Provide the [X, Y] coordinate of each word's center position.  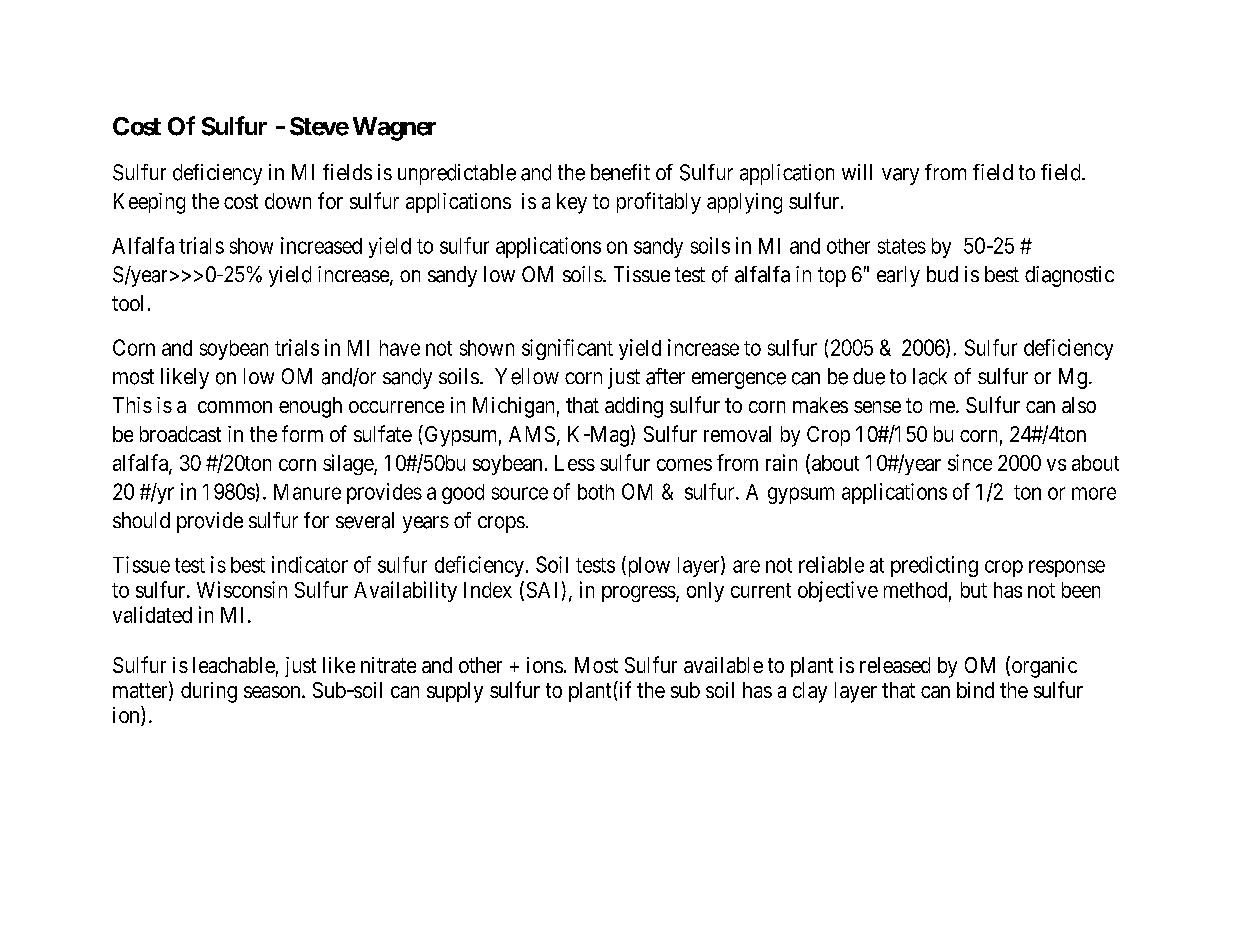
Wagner [394, 129]
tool [127, 303]
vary [900, 176]
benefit [620, 172]
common [235, 407]
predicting [934, 566]
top [832, 277]
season [273, 692]
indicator [310, 564]
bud [942, 274]
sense [877, 407]
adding [634, 407]
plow [647, 566]
